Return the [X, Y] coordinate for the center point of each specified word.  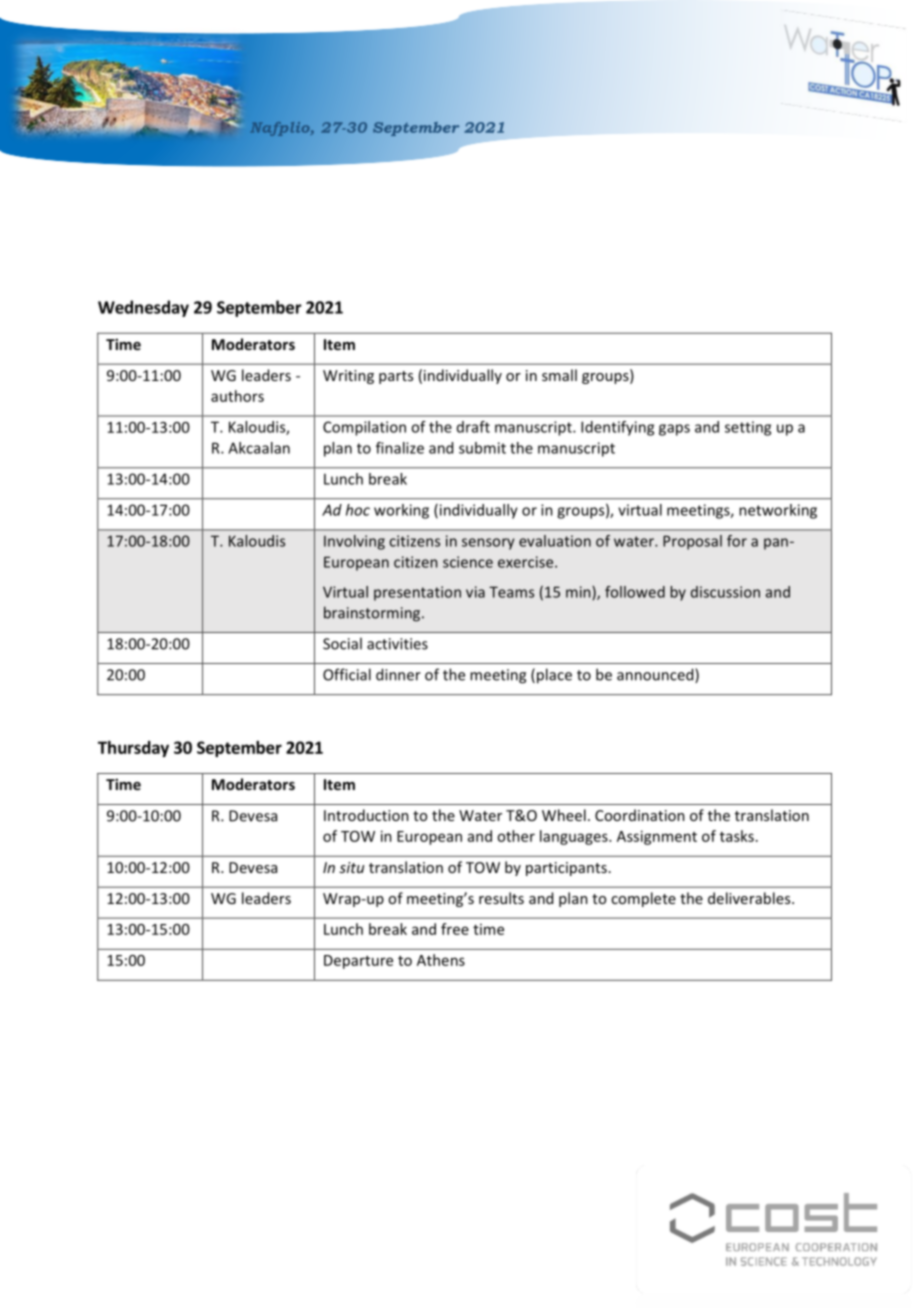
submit [482, 448]
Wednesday [143, 308]
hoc [358, 510]
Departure [358, 962]
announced [656, 675]
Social [342, 643]
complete [643, 899]
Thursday [133, 749]
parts [396, 377]
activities [397, 644]
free [455, 929]
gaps [674, 430]
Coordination [640, 815]
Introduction [366, 815]
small [559, 375]
